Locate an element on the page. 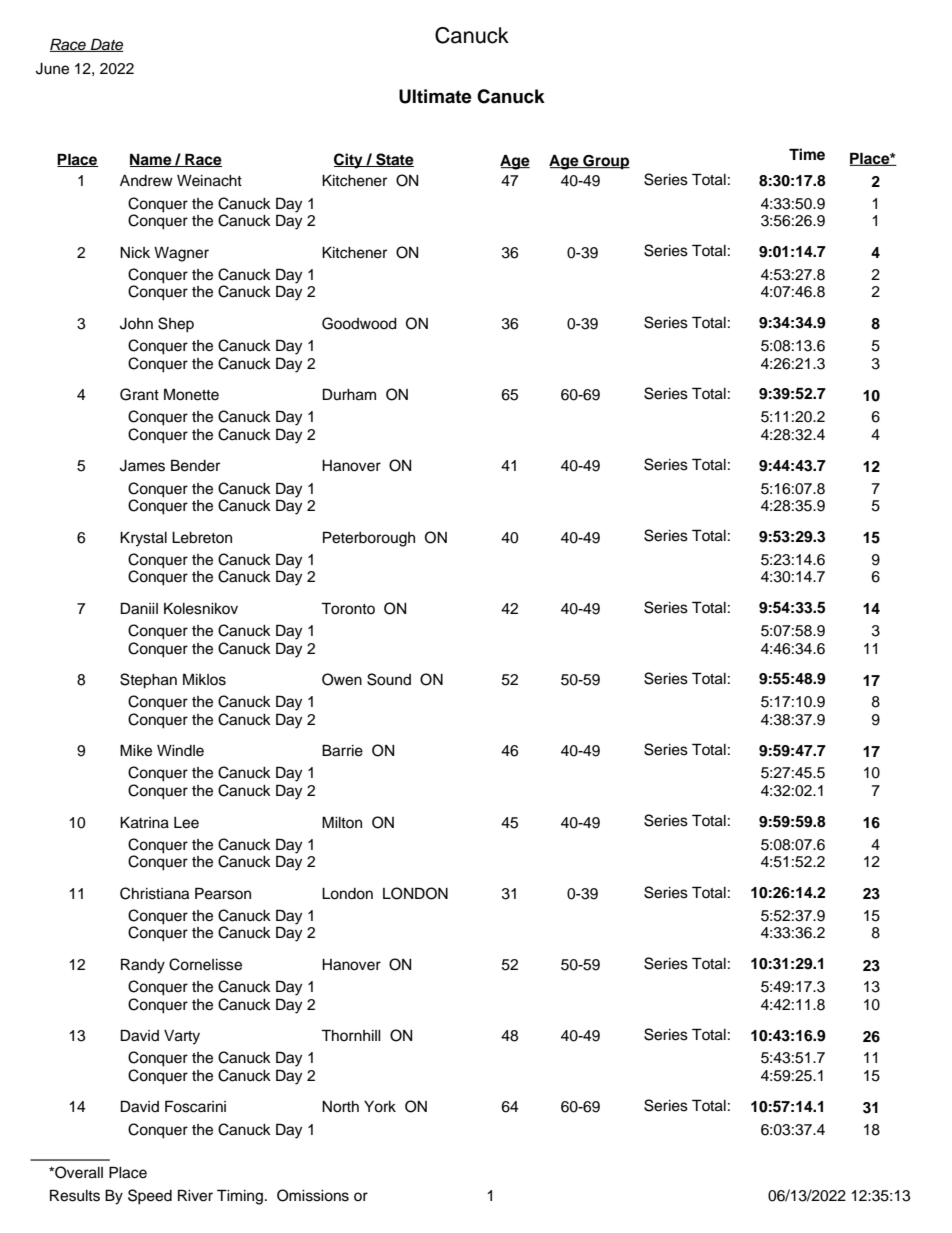 This document has height=1233, width=952. North is located at coordinates (340, 1107).
